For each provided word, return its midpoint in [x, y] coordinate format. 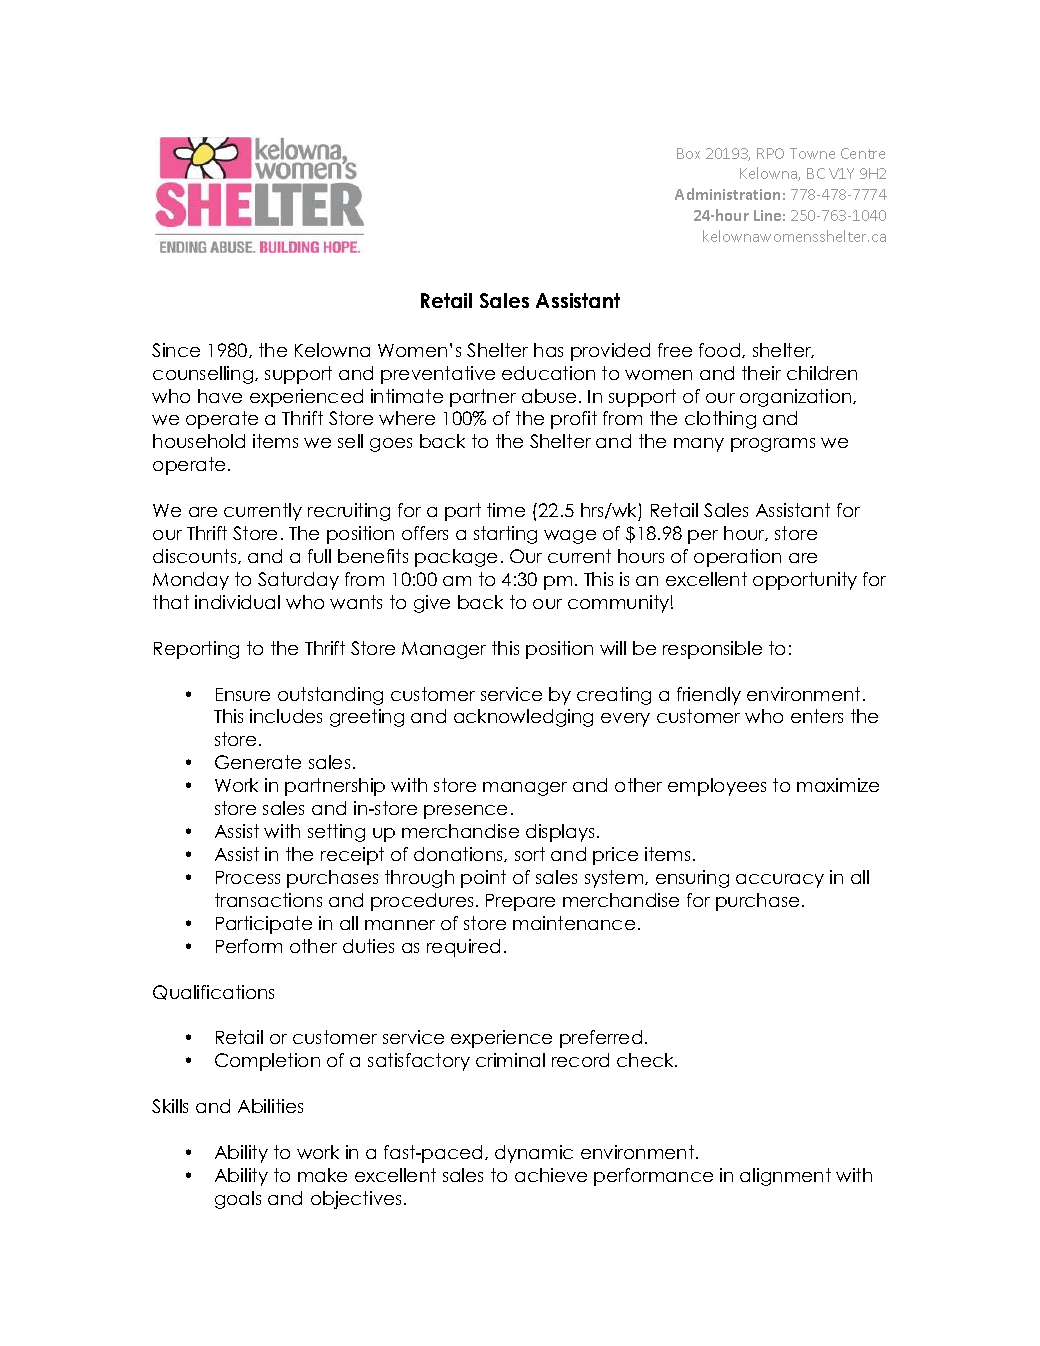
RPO [770, 153]
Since [176, 350]
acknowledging [523, 718]
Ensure [243, 694]
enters [817, 716]
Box [688, 153]
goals [238, 1200]
